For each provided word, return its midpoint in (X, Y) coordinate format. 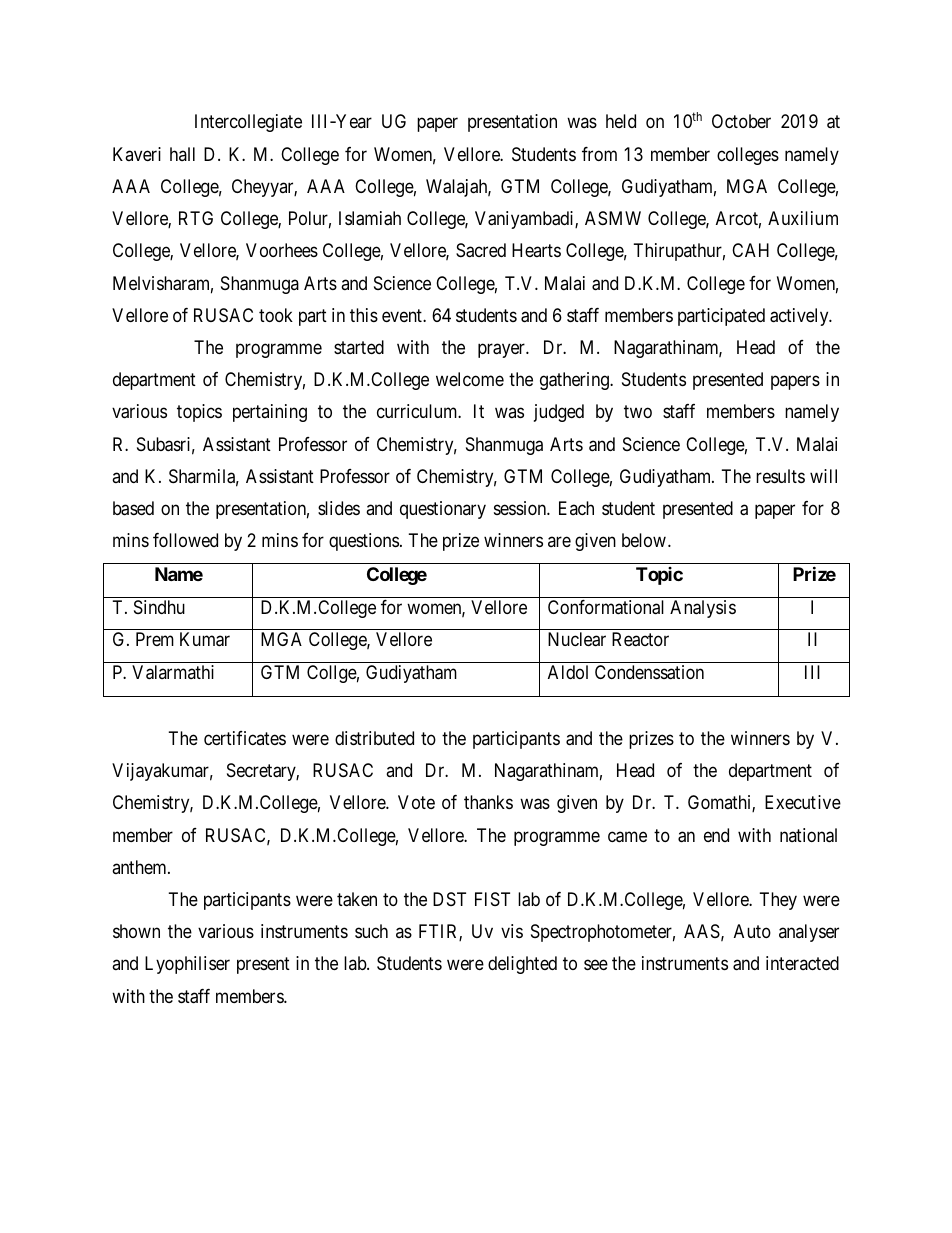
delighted (522, 965)
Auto (752, 931)
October (741, 121)
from (599, 154)
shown (136, 931)
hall (182, 154)
